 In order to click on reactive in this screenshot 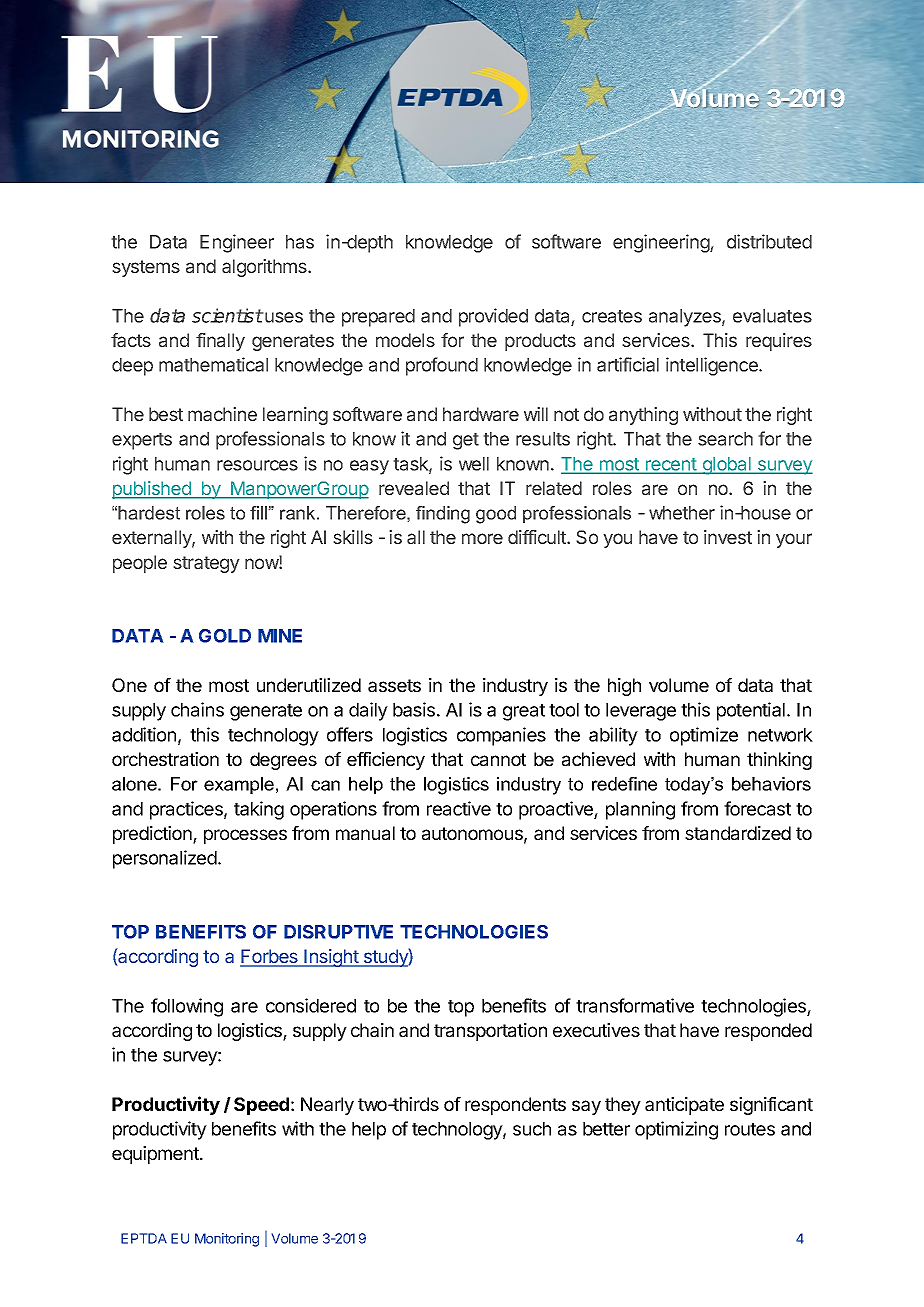, I will do `click(459, 808)`.
